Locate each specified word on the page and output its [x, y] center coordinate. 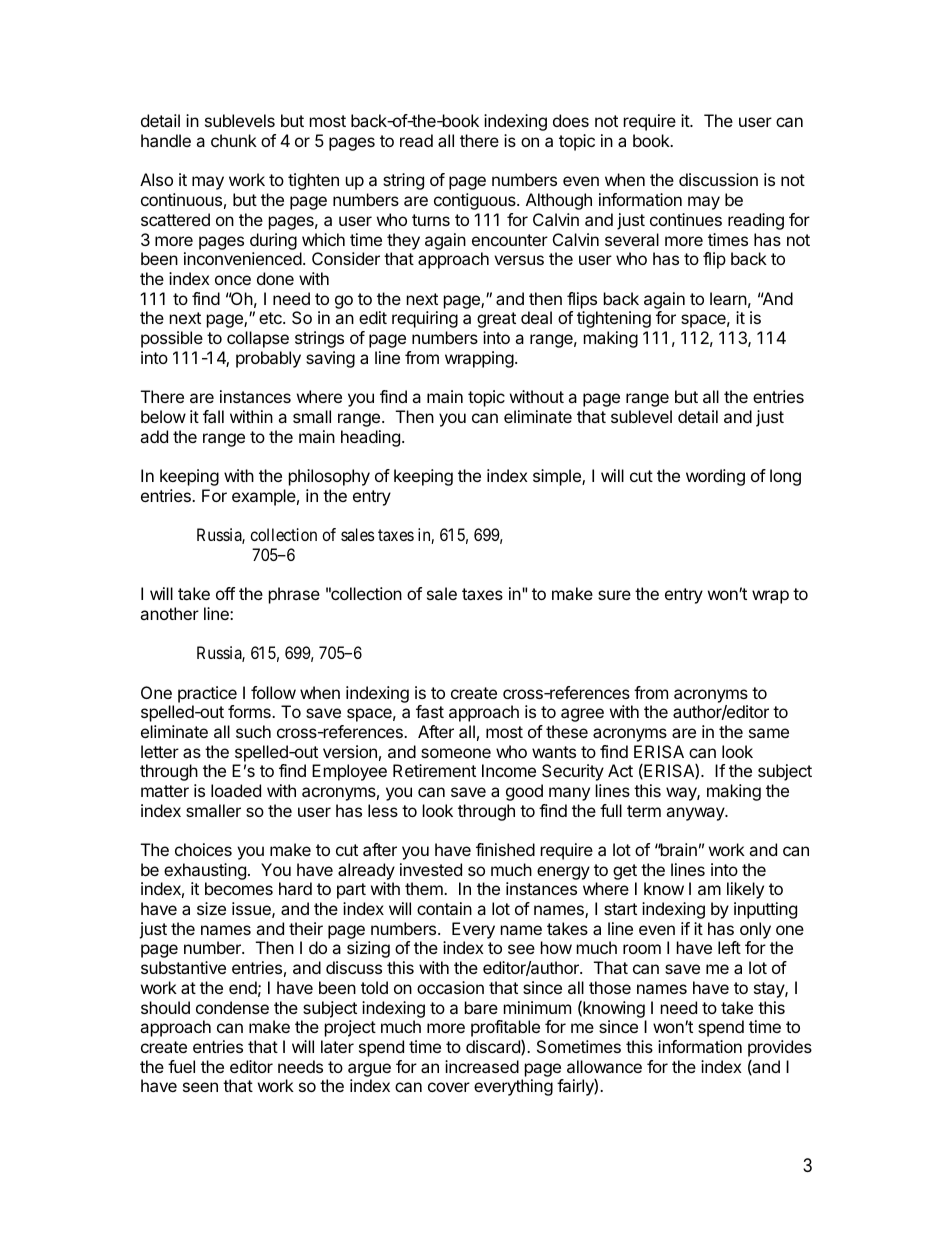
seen [200, 1087]
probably [268, 359]
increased [482, 1066]
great [496, 320]
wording [715, 477]
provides [780, 1048]
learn [728, 298]
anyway [696, 814]
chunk [234, 140]
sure [614, 595]
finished [505, 849]
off [225, 593]
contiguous [476, 201]
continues [686, 219]
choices [203, 849]
